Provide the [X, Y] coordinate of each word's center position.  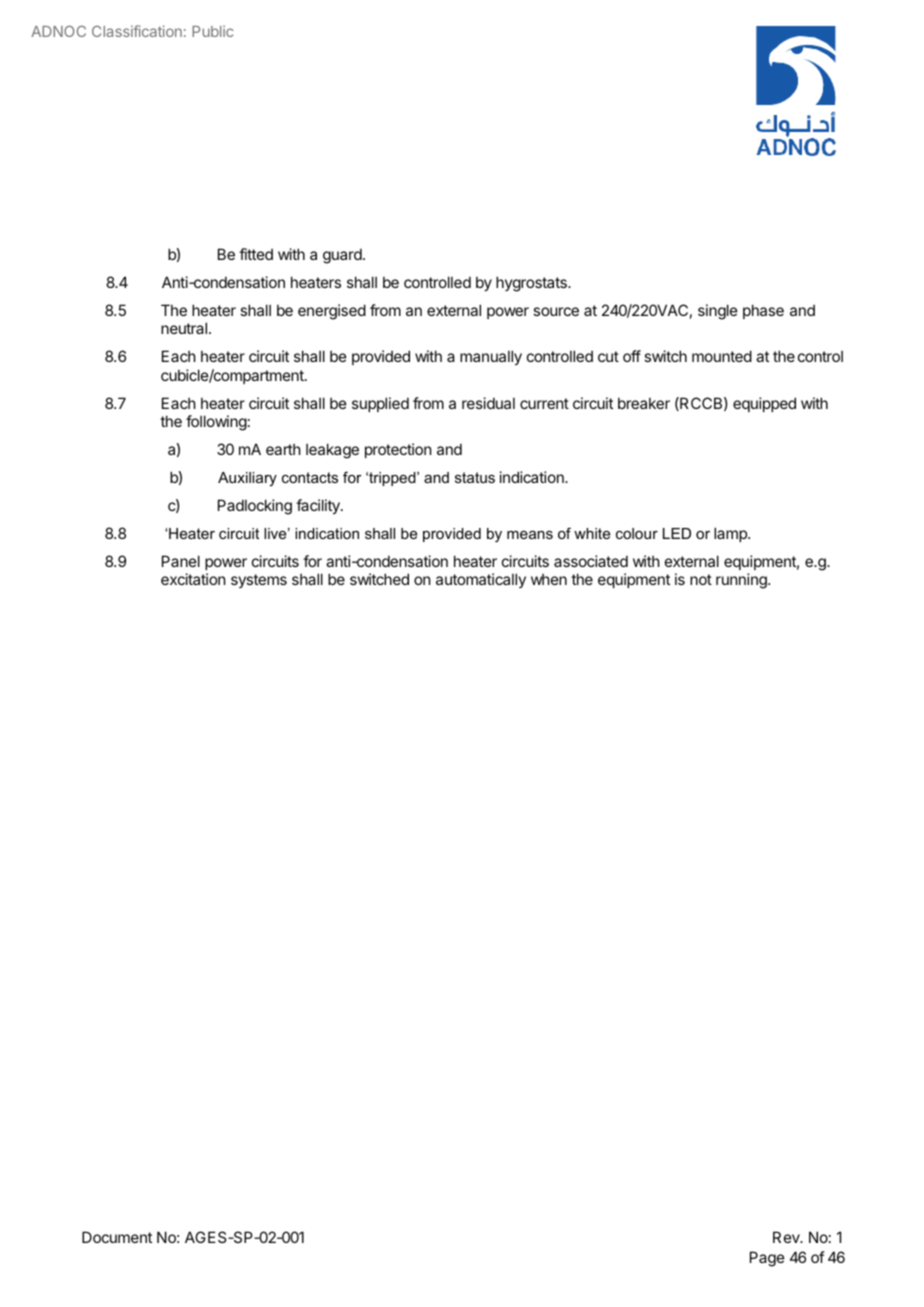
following [216, 423]
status [475, 477]
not [701, 579]
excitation [193, 579]
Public [212, 31]
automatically [481, 580]
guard [343, 256]
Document [117, 1237]
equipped [764, 404]
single [718, 312]
